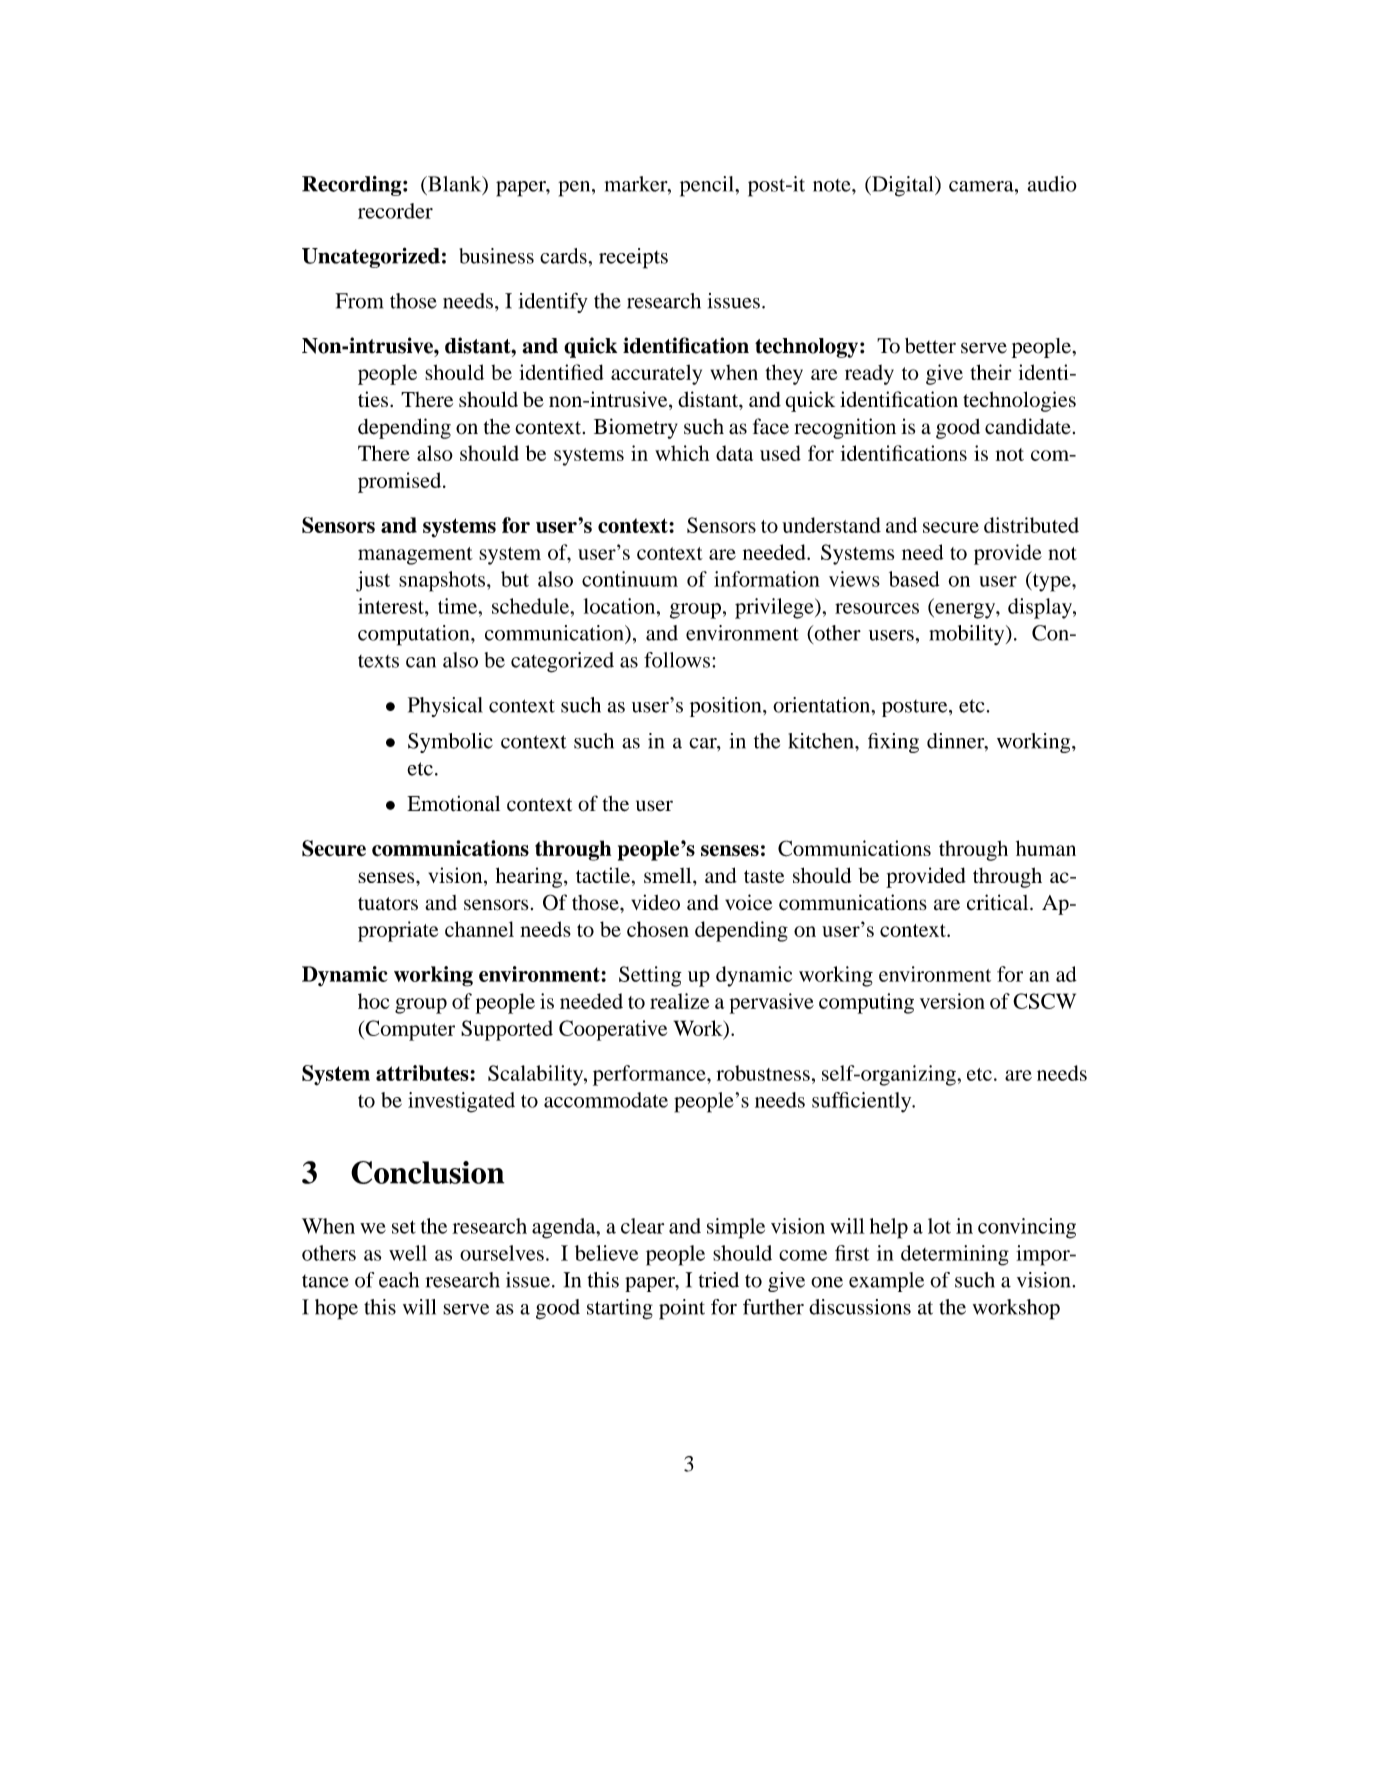  What do you see at coordinates (395, 211) in the screenshot?
I see `recorder` at bounding box center [395, 211].
